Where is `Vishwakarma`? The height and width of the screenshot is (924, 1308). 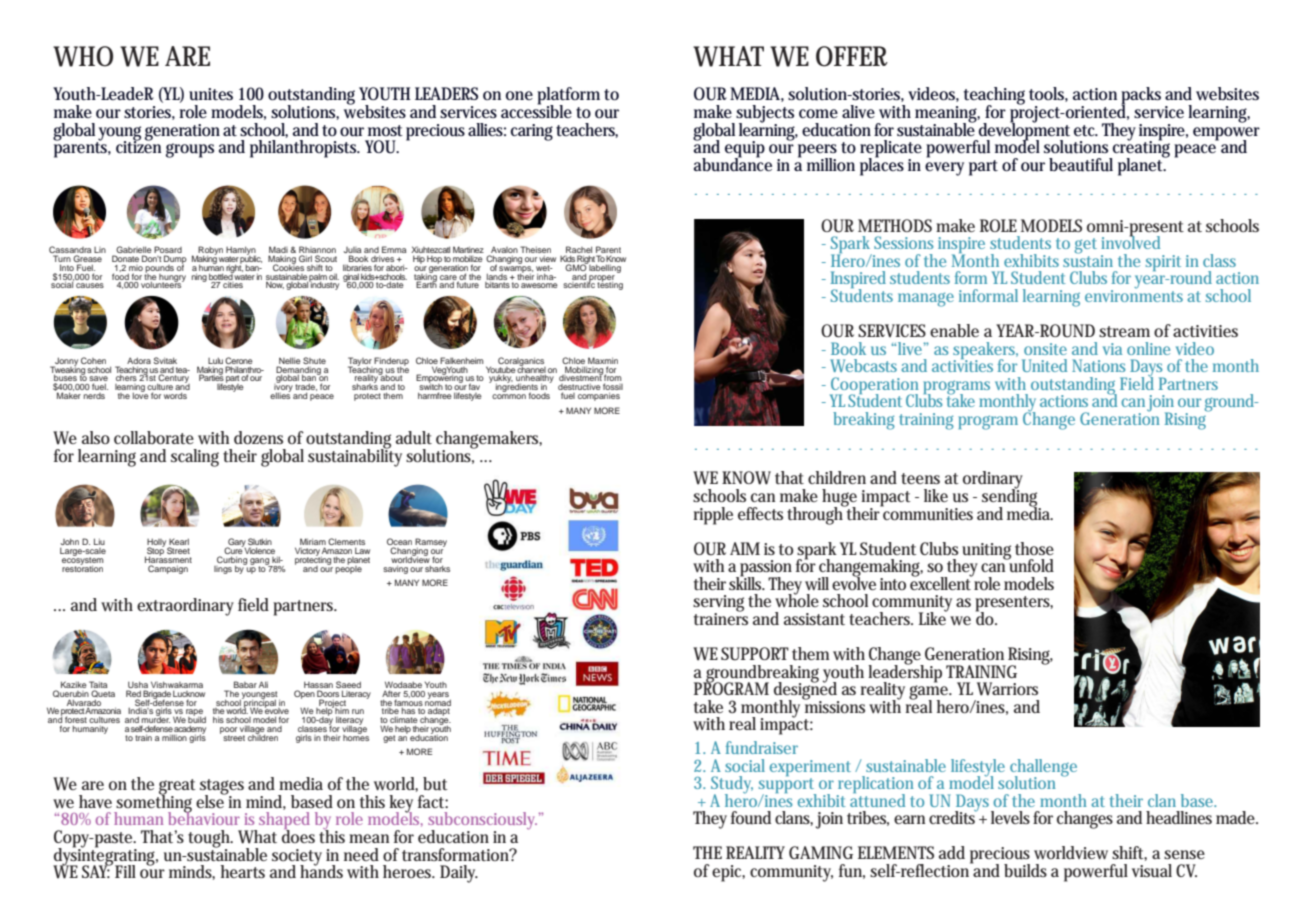
Vishwakarma is located at coordinates (177, 684).
